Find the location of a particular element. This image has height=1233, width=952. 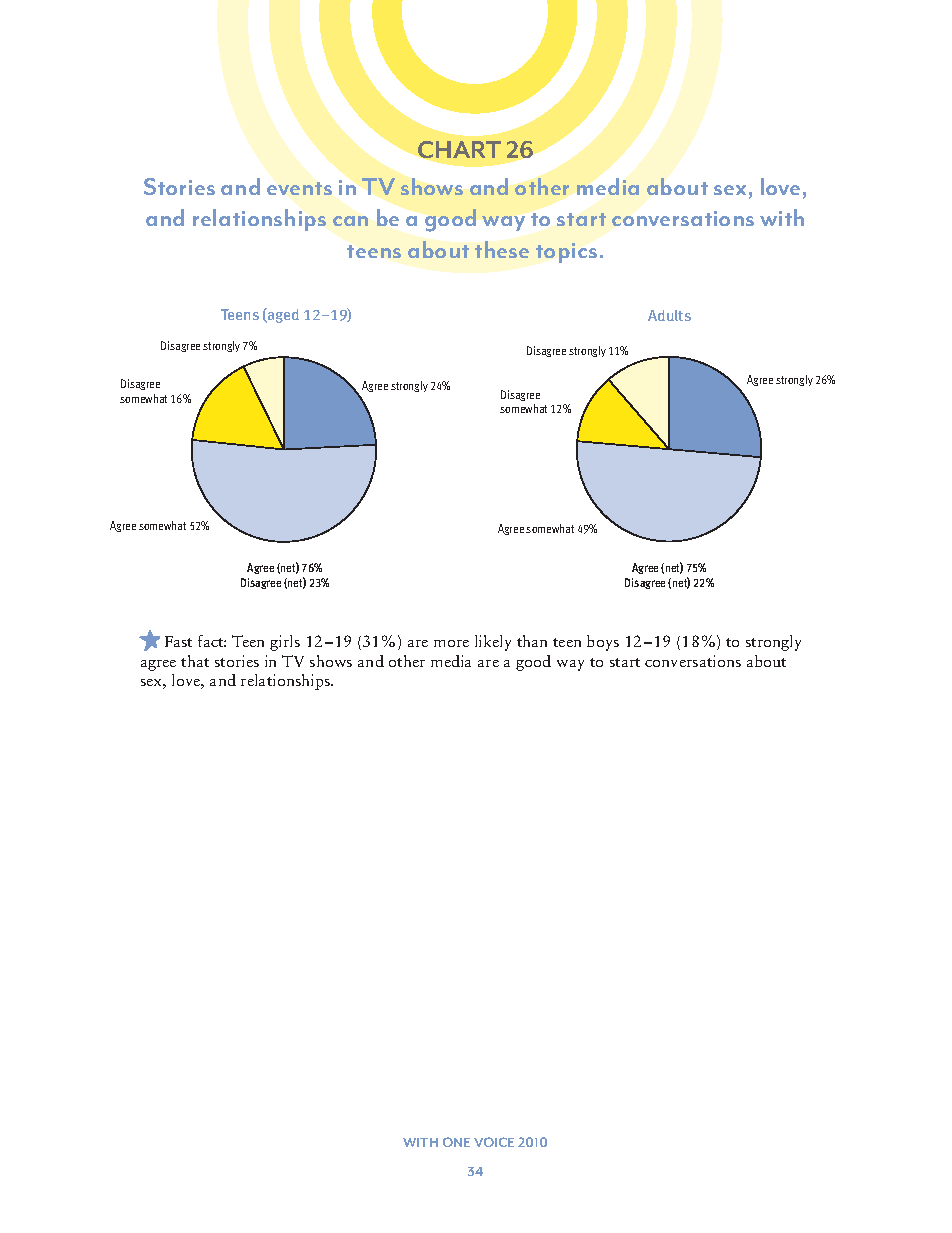

girls is located at coordinates (285, 643).
